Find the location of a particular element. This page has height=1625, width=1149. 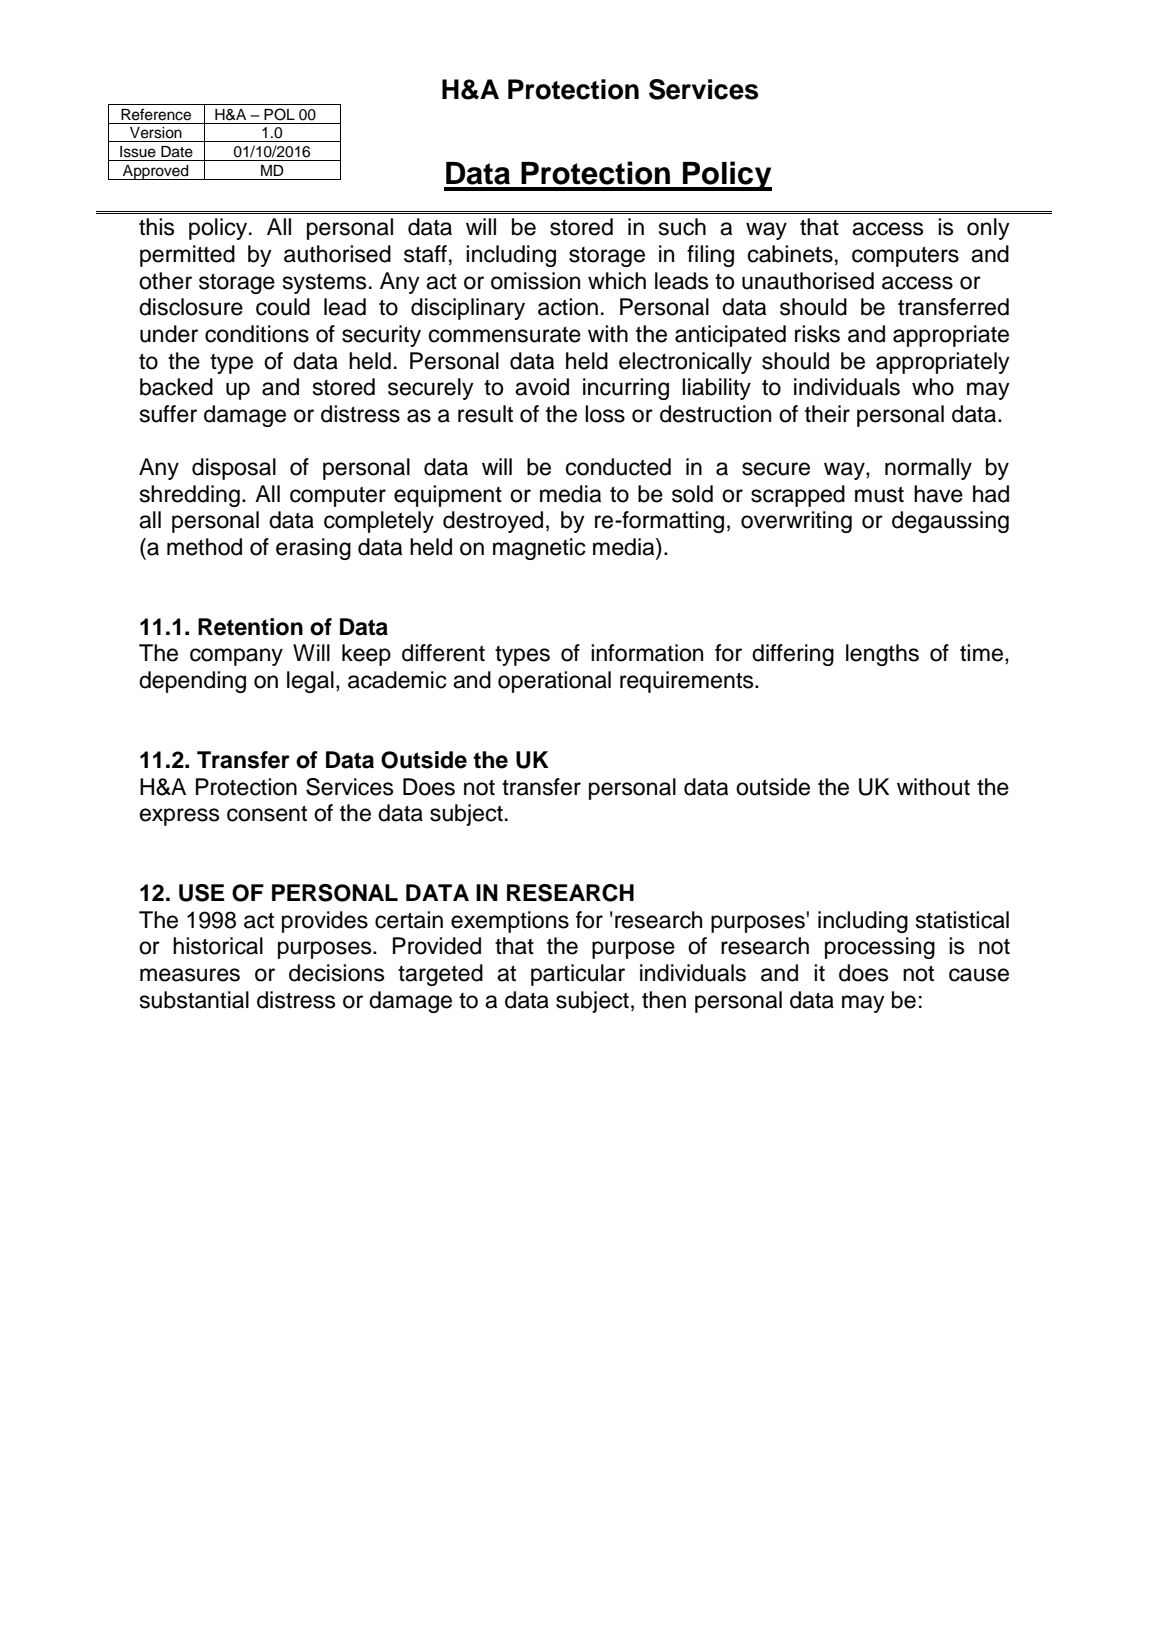

Retention is located at coordinates (250, 627).
